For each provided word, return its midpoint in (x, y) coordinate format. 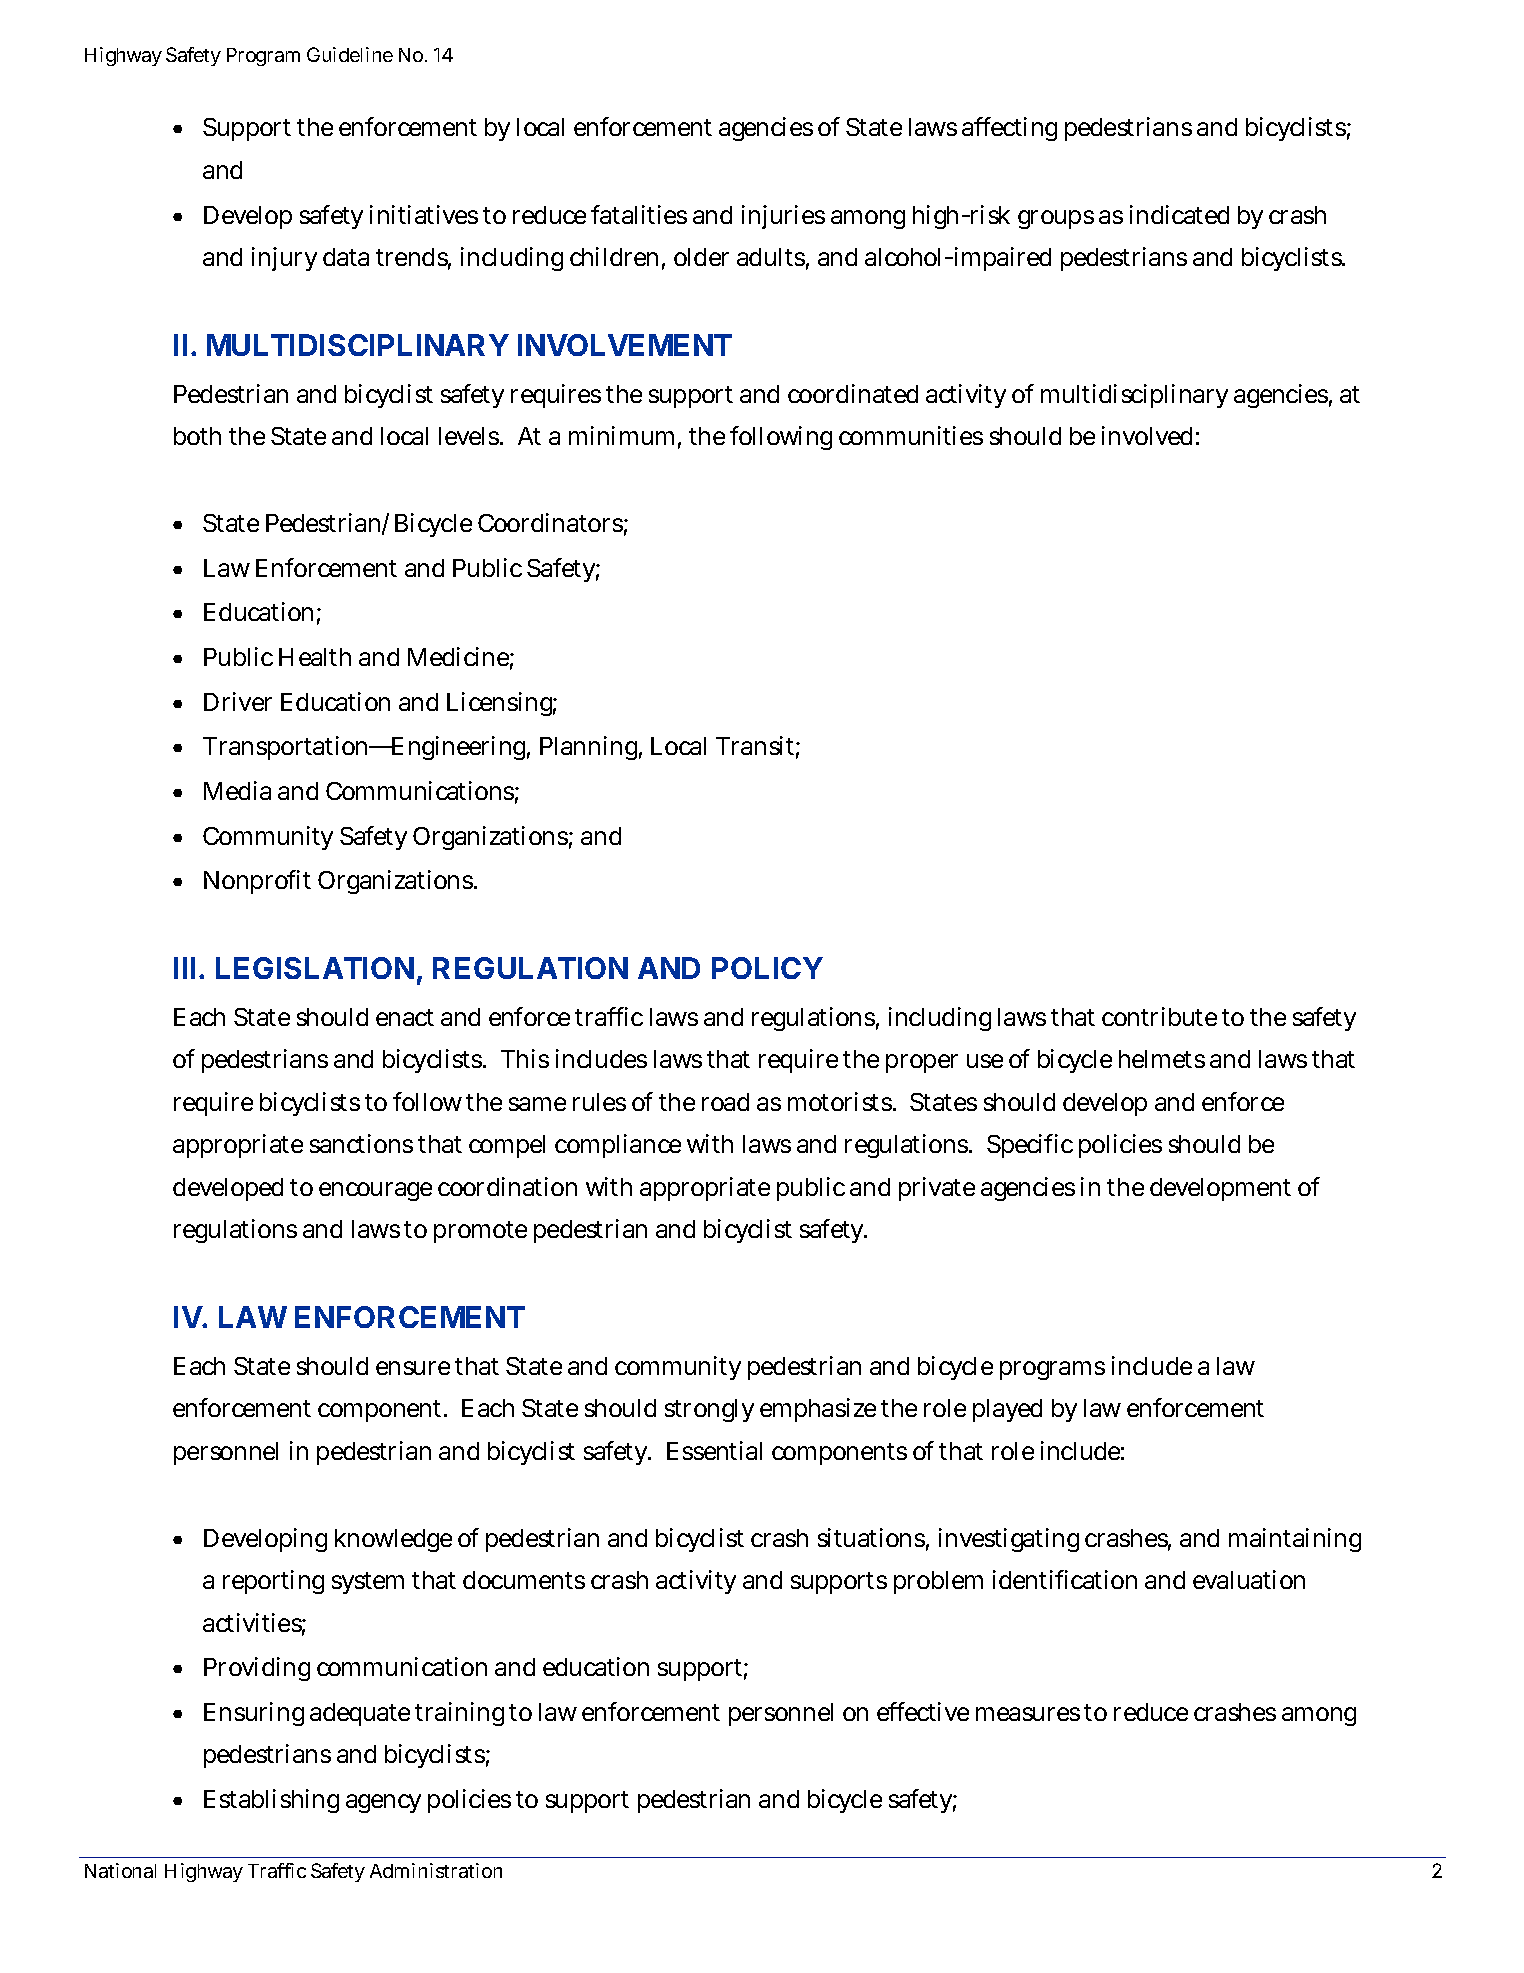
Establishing (271, 1801)
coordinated (853, 393)
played (1007, 1410)
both (197, 436)
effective (923, 1711)
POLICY (767, 968)
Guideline (350, 54)
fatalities (639, 214)
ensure (413, 1368)
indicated (1179, 214)
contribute (1159, 1016)
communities (911, 435)
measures (1028, 1714)
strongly (709, 1410)
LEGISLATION (315, 968)
